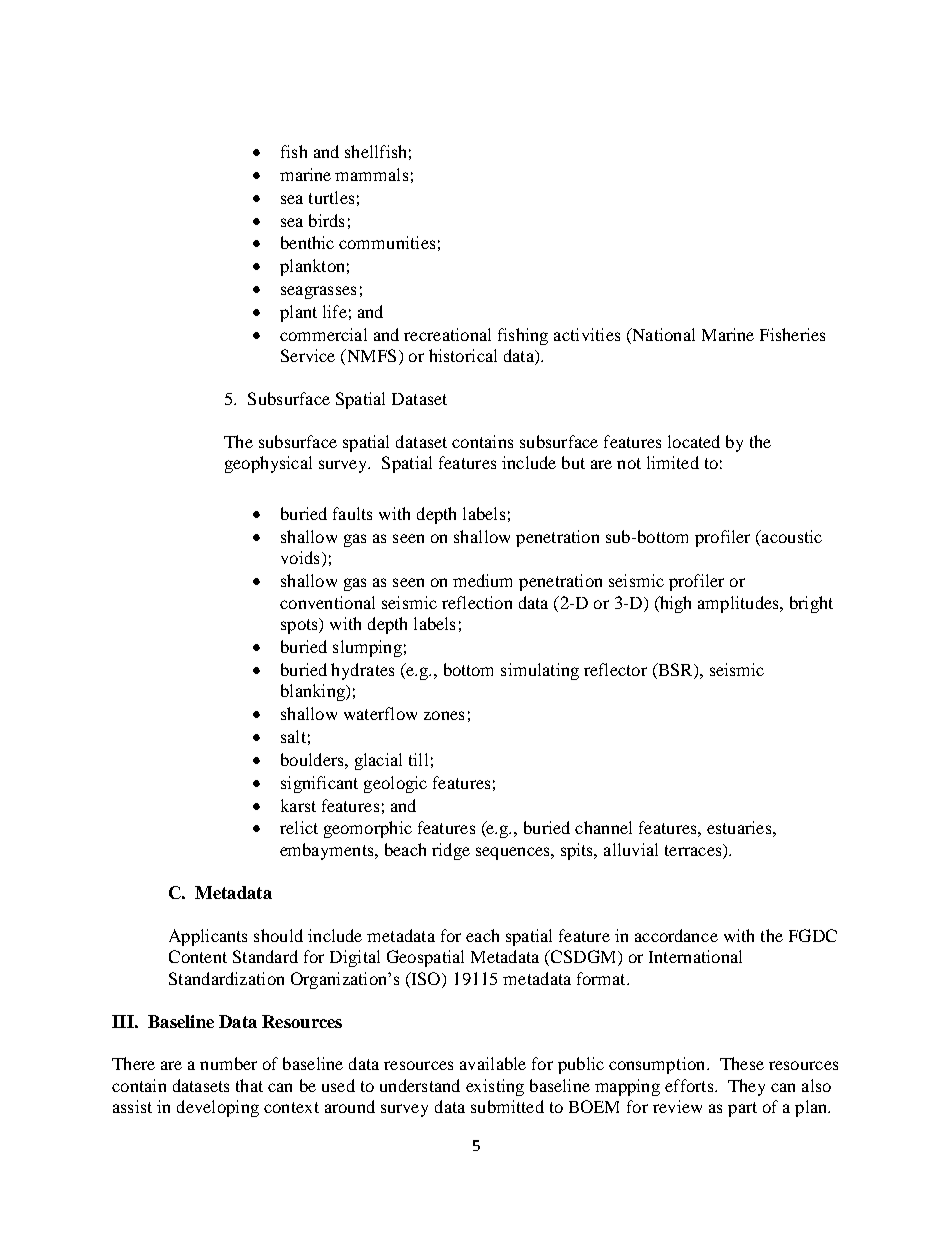 This screenshot has height=1233, width=952. I want to click on communities, so click(387, 242).
